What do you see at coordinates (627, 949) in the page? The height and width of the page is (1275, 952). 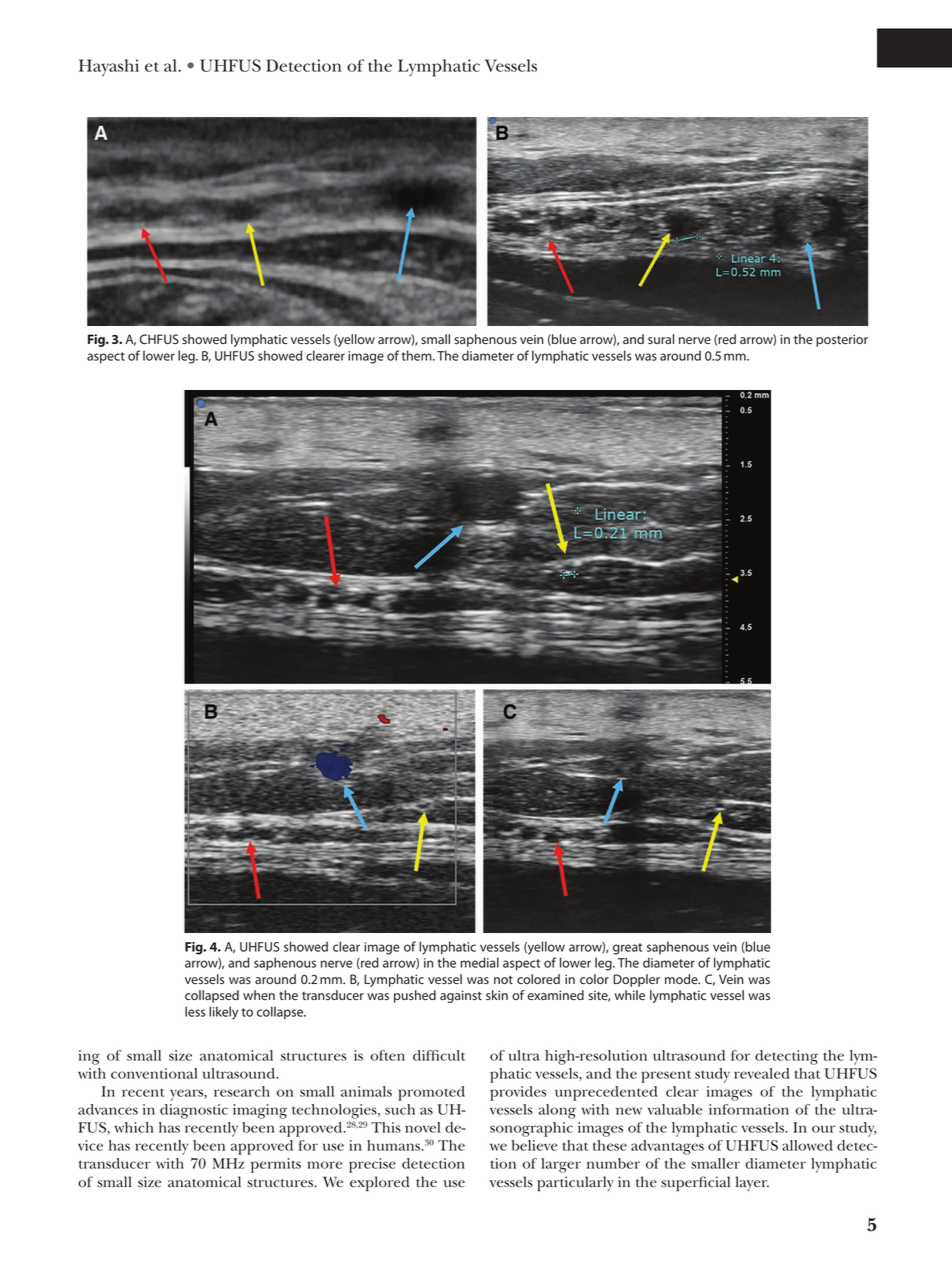 I see `great` at bounding box center [627, 949].
